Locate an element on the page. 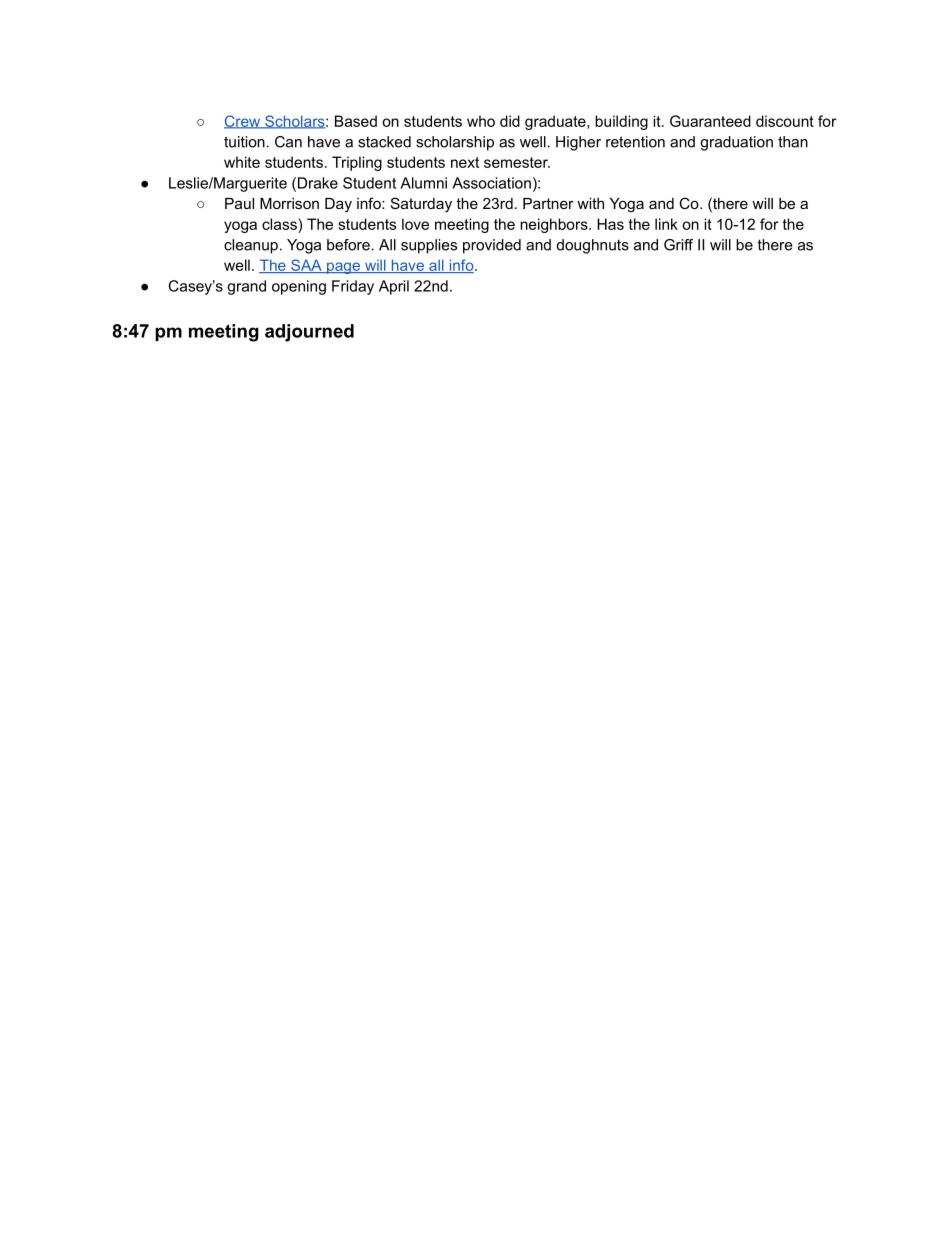 This page has height=1233, width=952. April is located at coordinates (394, 287).
